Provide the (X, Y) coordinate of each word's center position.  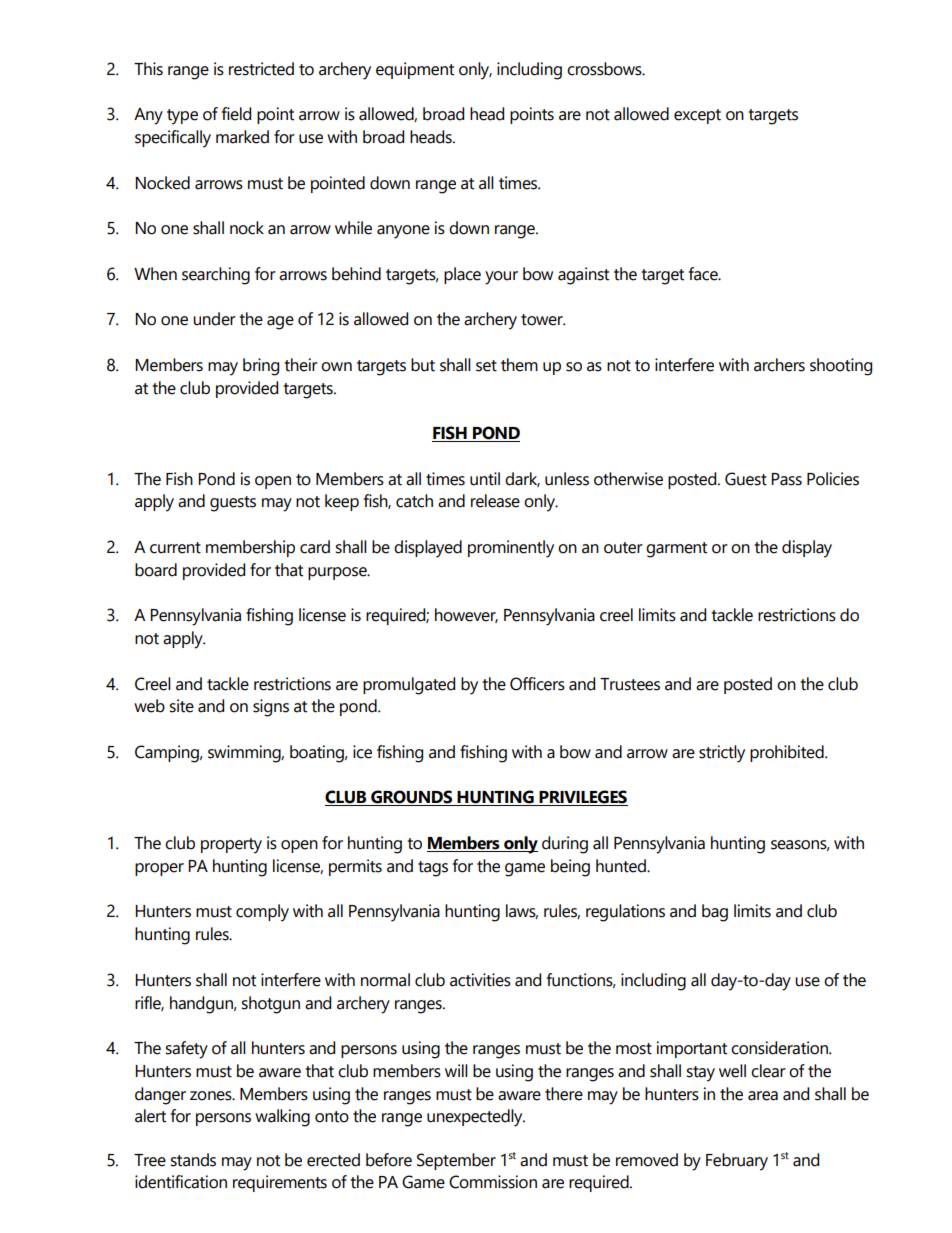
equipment (415, 70)
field (236, 114)
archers (779, 365)
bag (715, 913)
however (466, 615)
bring (261, 367)
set (486, 366)
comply (262, 913)
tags (433, 869)
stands (193, 1160)
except (697, 116)
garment (676, 550)
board (156, 570)
